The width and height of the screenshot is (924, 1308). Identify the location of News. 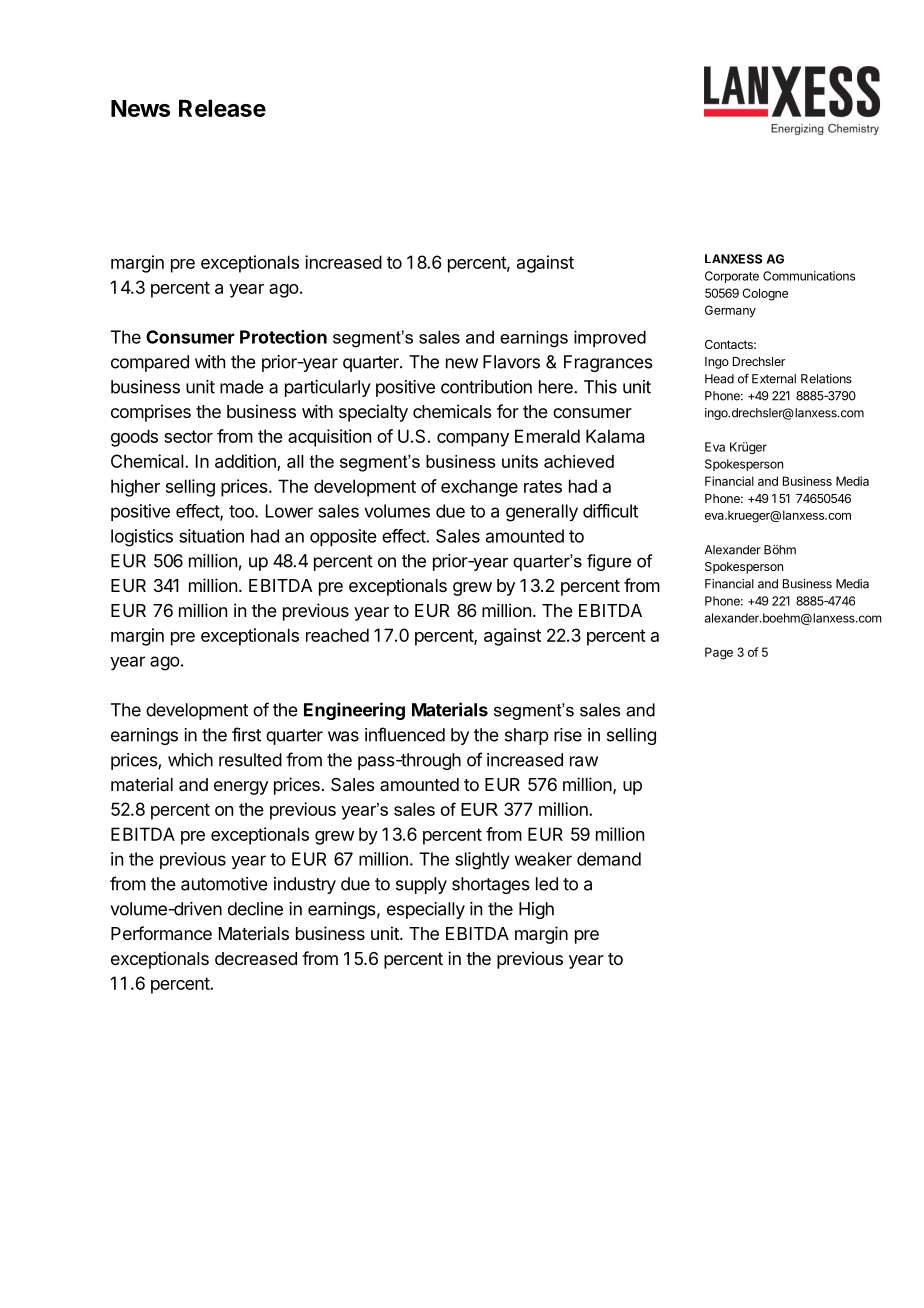
(140, 108).
